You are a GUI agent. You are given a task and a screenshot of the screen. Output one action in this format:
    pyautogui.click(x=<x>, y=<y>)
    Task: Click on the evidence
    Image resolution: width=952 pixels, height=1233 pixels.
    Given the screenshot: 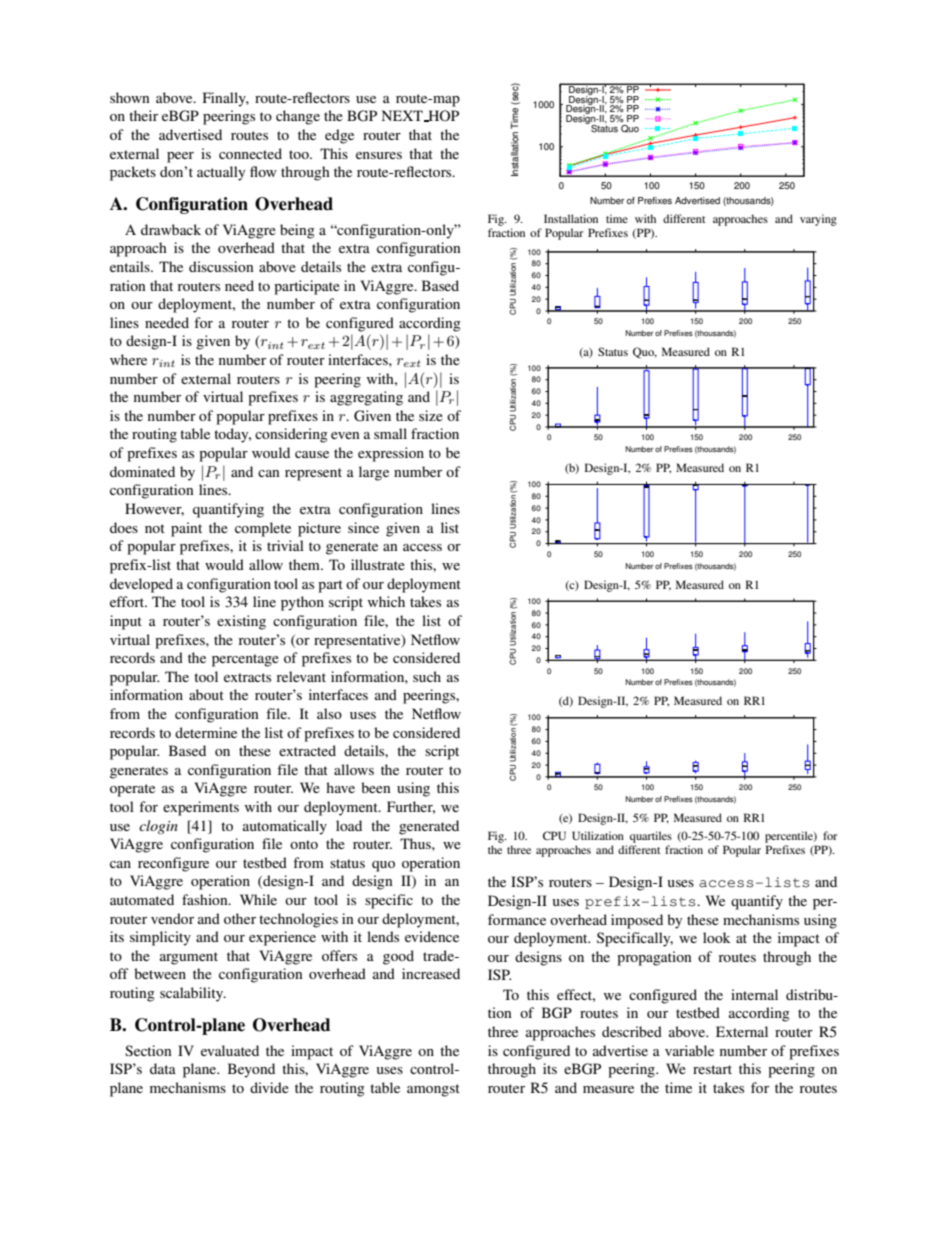 What is the action you would take?
    pyautogui.click(x=432, y=936)
